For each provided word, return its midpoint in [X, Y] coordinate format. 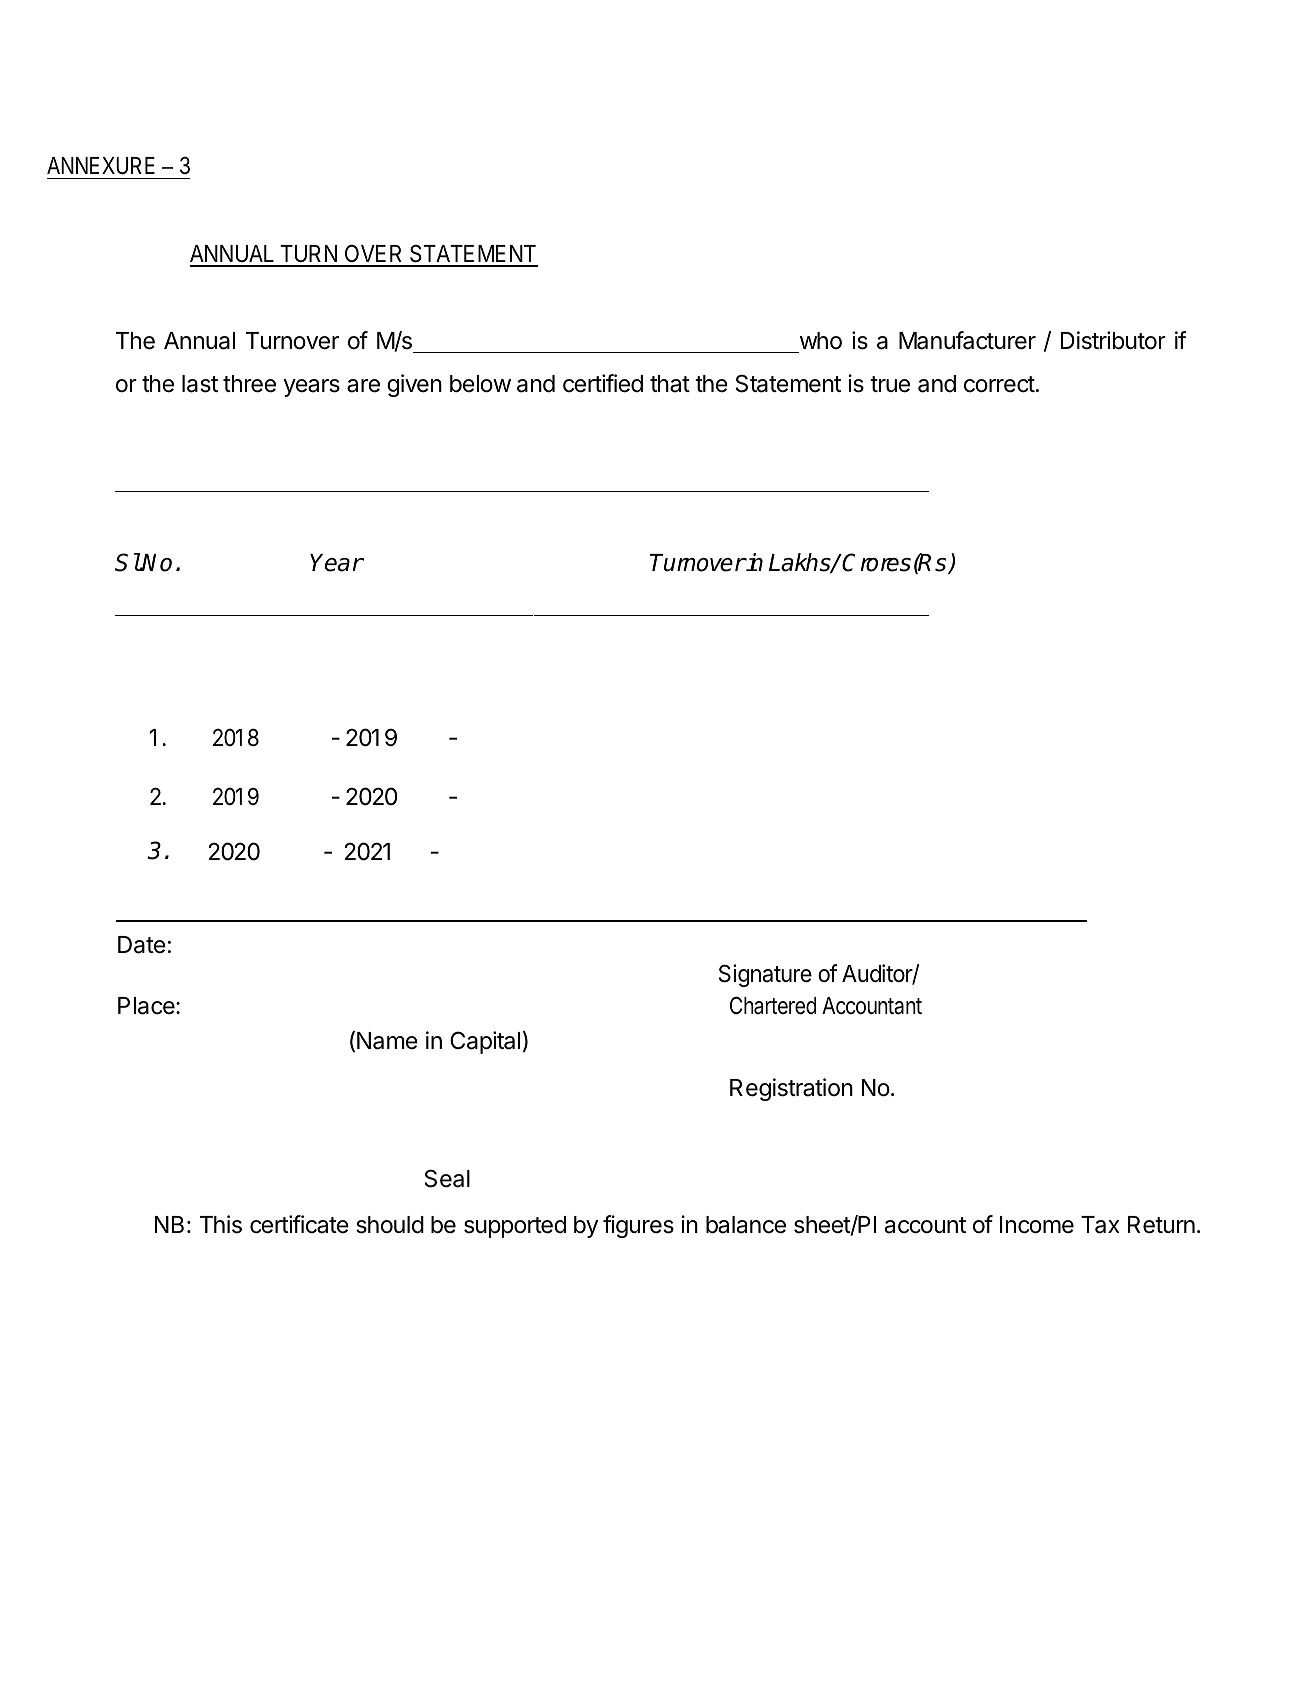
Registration [791, 1089]
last [200, 384]
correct [999, 384]
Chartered [773, 1005]
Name [387, 1041]
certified [603, 383]
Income [1037, 1225]
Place [147, 1006]
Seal [447, 1178]
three [249, 384]
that [670, 384]
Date [142, 945]
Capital [485, 1042]
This [221, 1224]
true [890, 384]
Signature [765, 975]
